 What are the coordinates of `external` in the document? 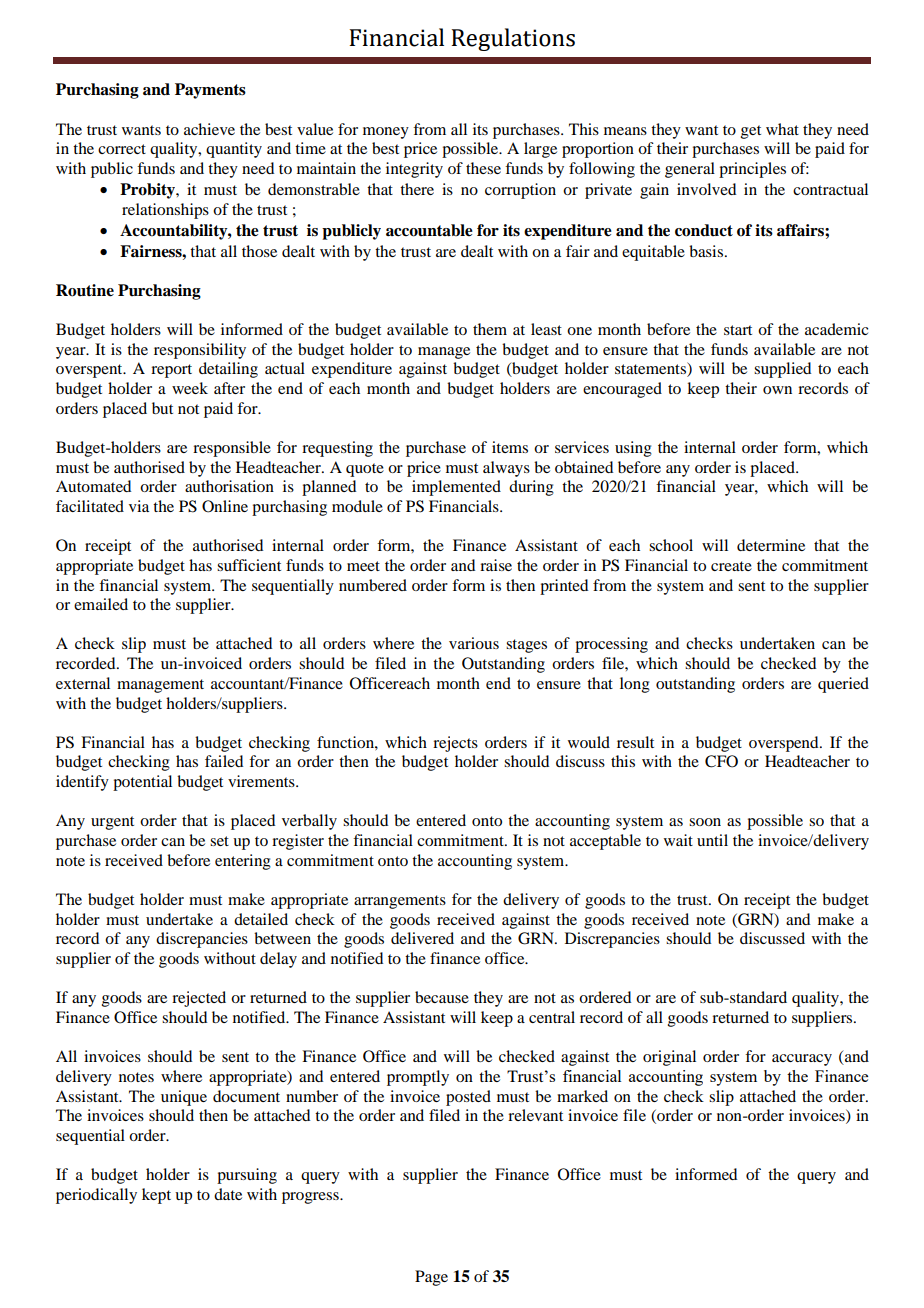 It's located at (83, 683).
